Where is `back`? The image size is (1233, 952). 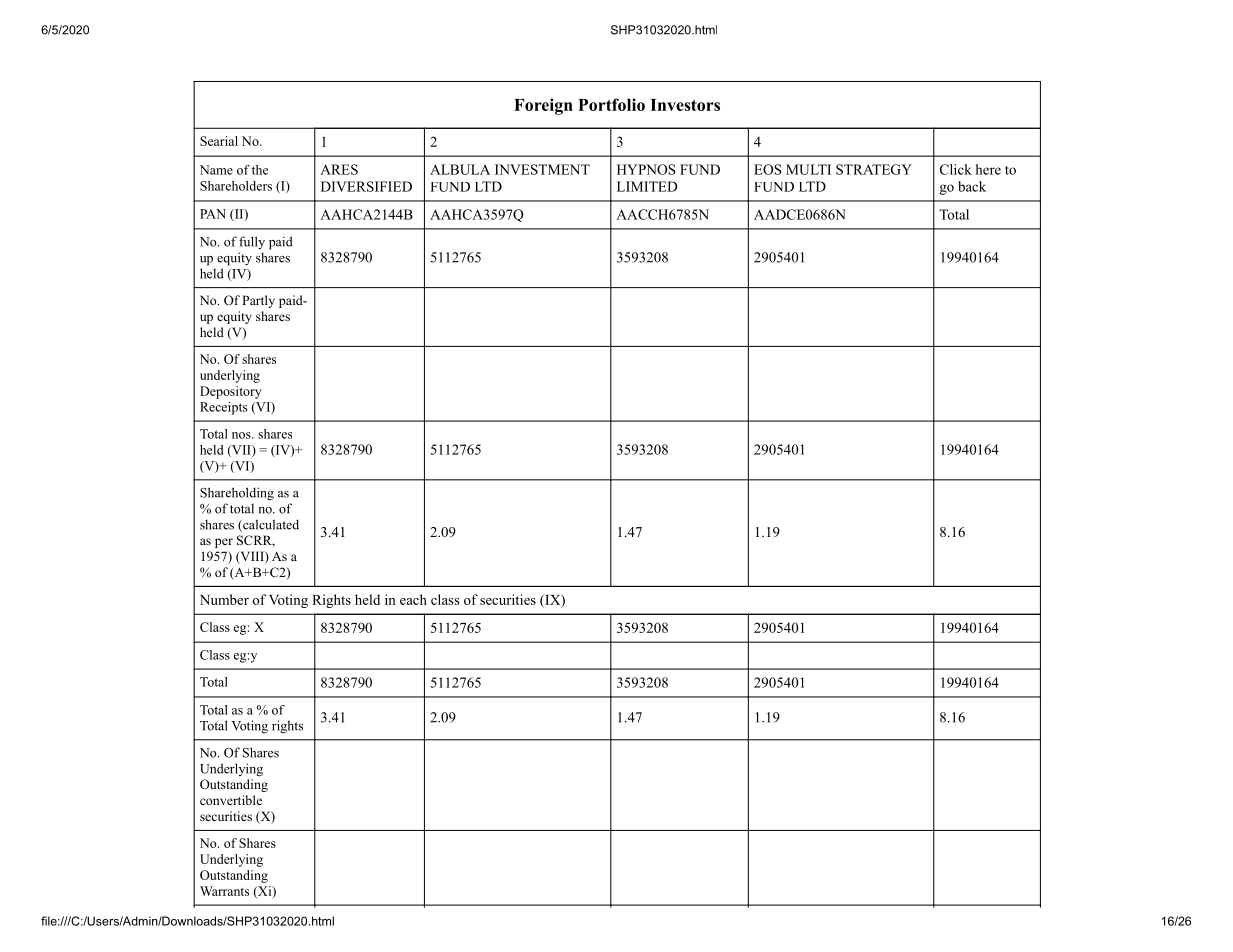
back is located at coordinates (972, 186).
